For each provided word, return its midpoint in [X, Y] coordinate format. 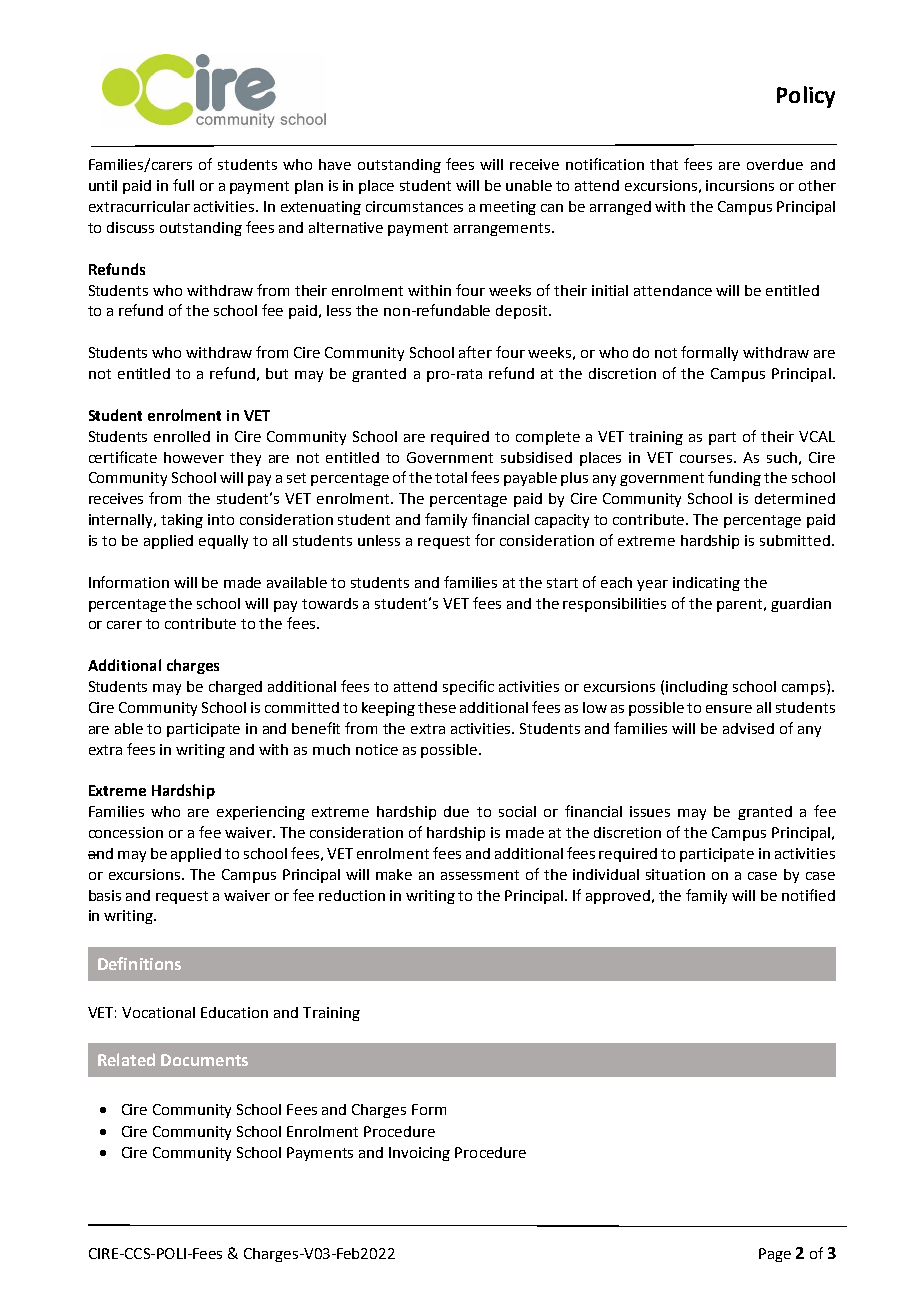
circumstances [414, 206]
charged [235, 688]
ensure [729, 709]
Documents [204, 1060]
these [437, 707]
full [183, 185]
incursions [740, 185]
